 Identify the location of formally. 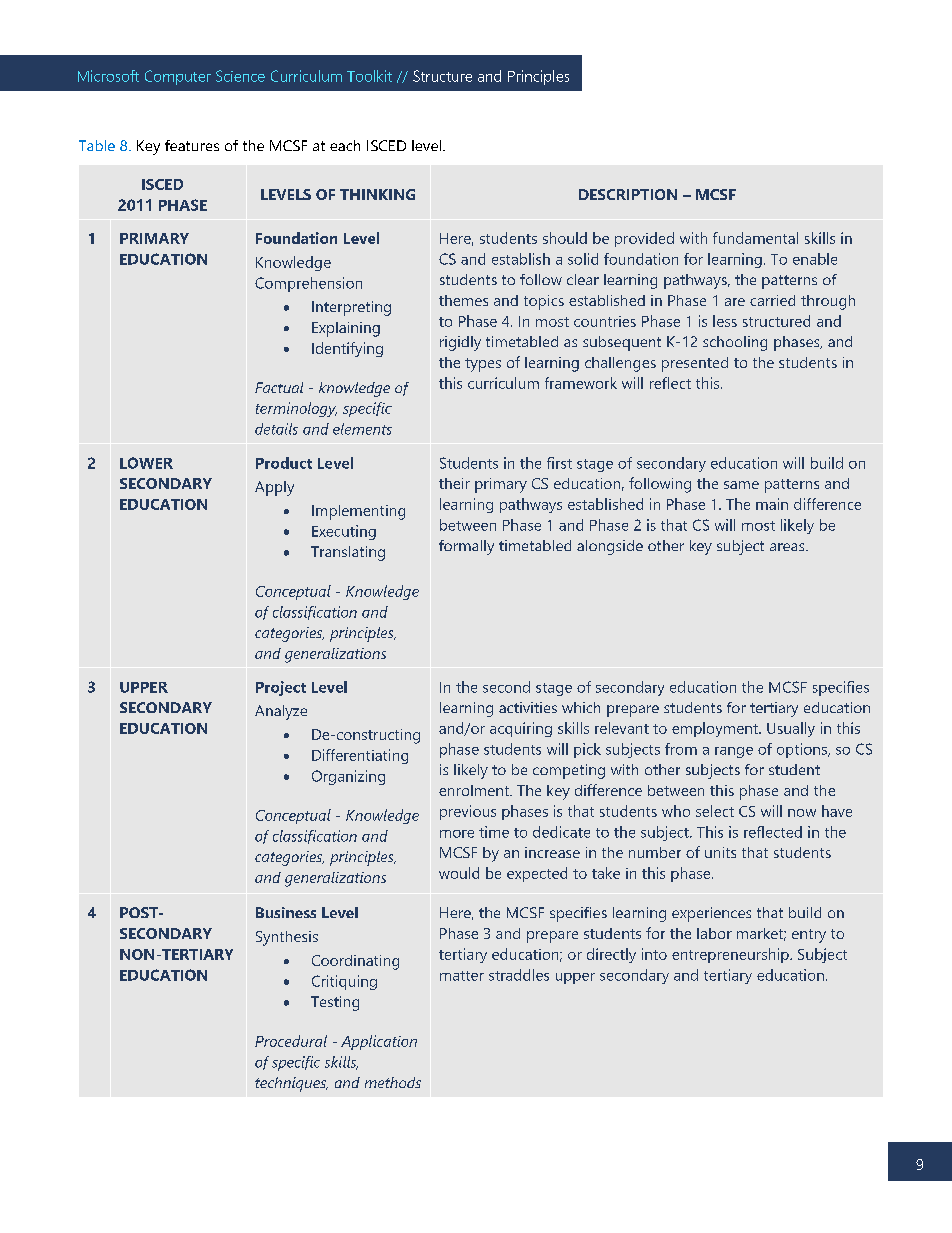
(466, 547).
